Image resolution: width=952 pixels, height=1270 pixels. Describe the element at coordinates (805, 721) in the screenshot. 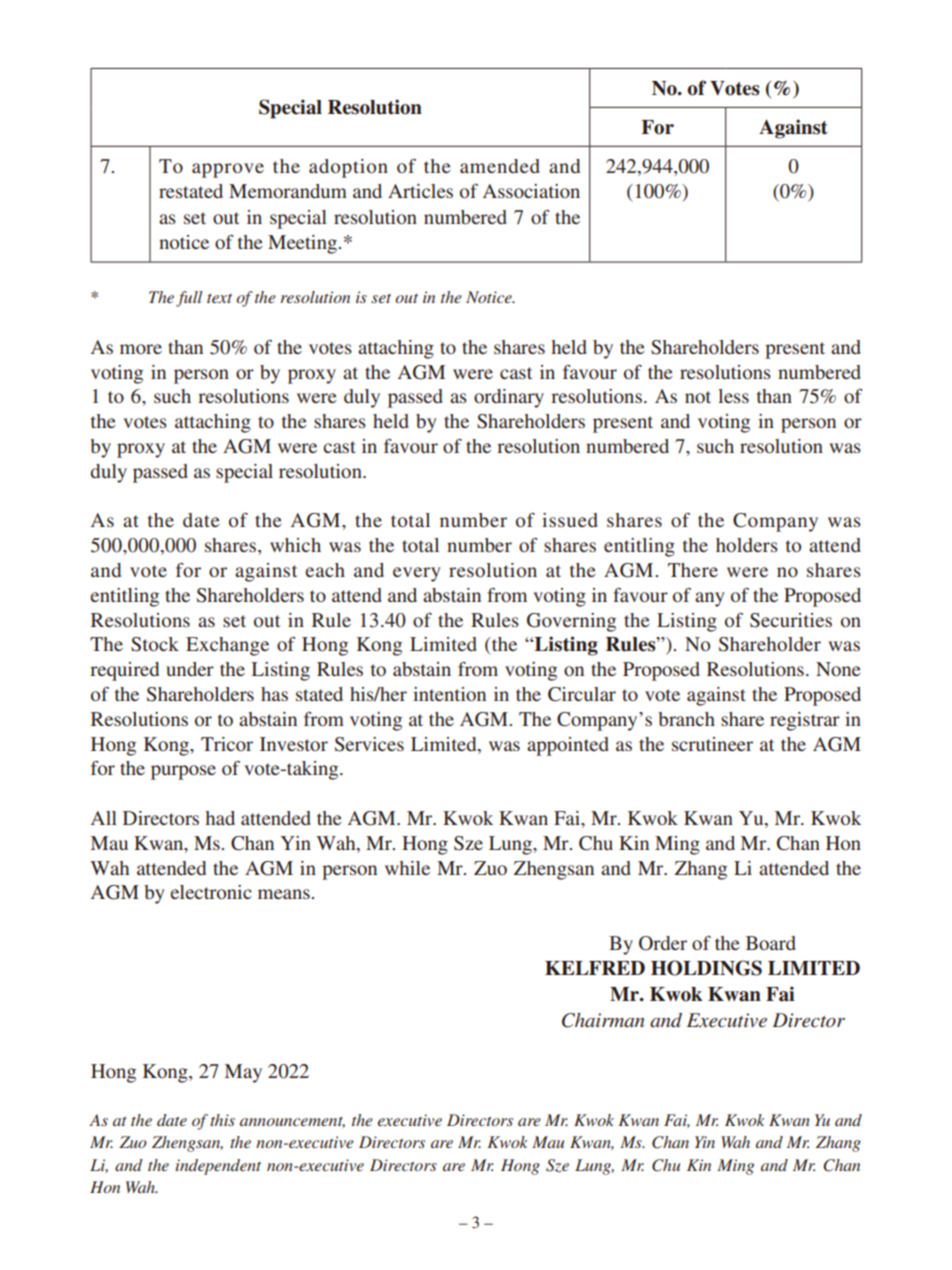

I see `registrar` at that location.
